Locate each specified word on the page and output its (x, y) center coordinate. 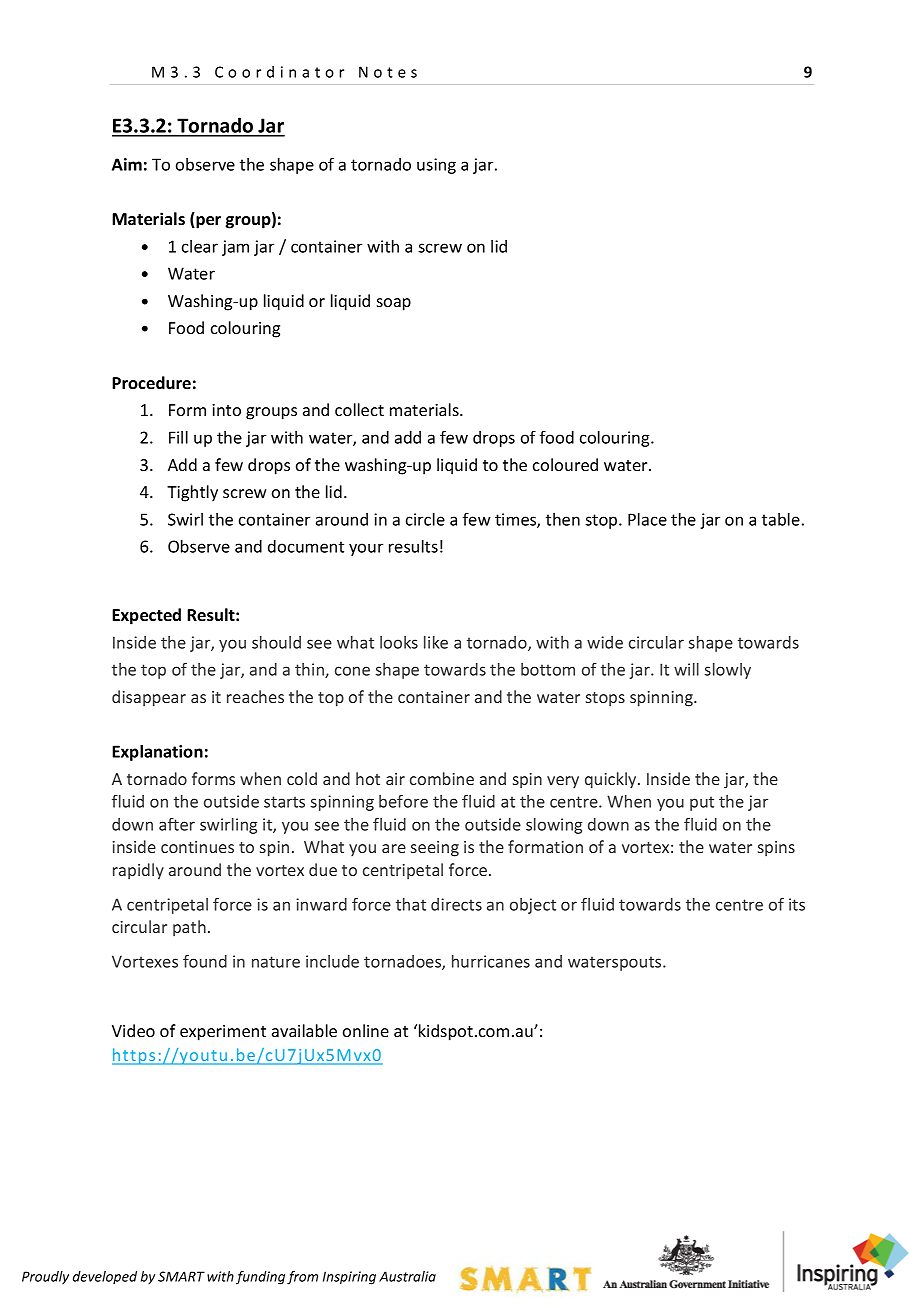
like (436, 642)
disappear (149, 698)
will (686, 669)
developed (105, 1277)
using (436, 166)
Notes (388, 72)
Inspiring (349, 1278)
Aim (127, 164)
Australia (407, 1276)
